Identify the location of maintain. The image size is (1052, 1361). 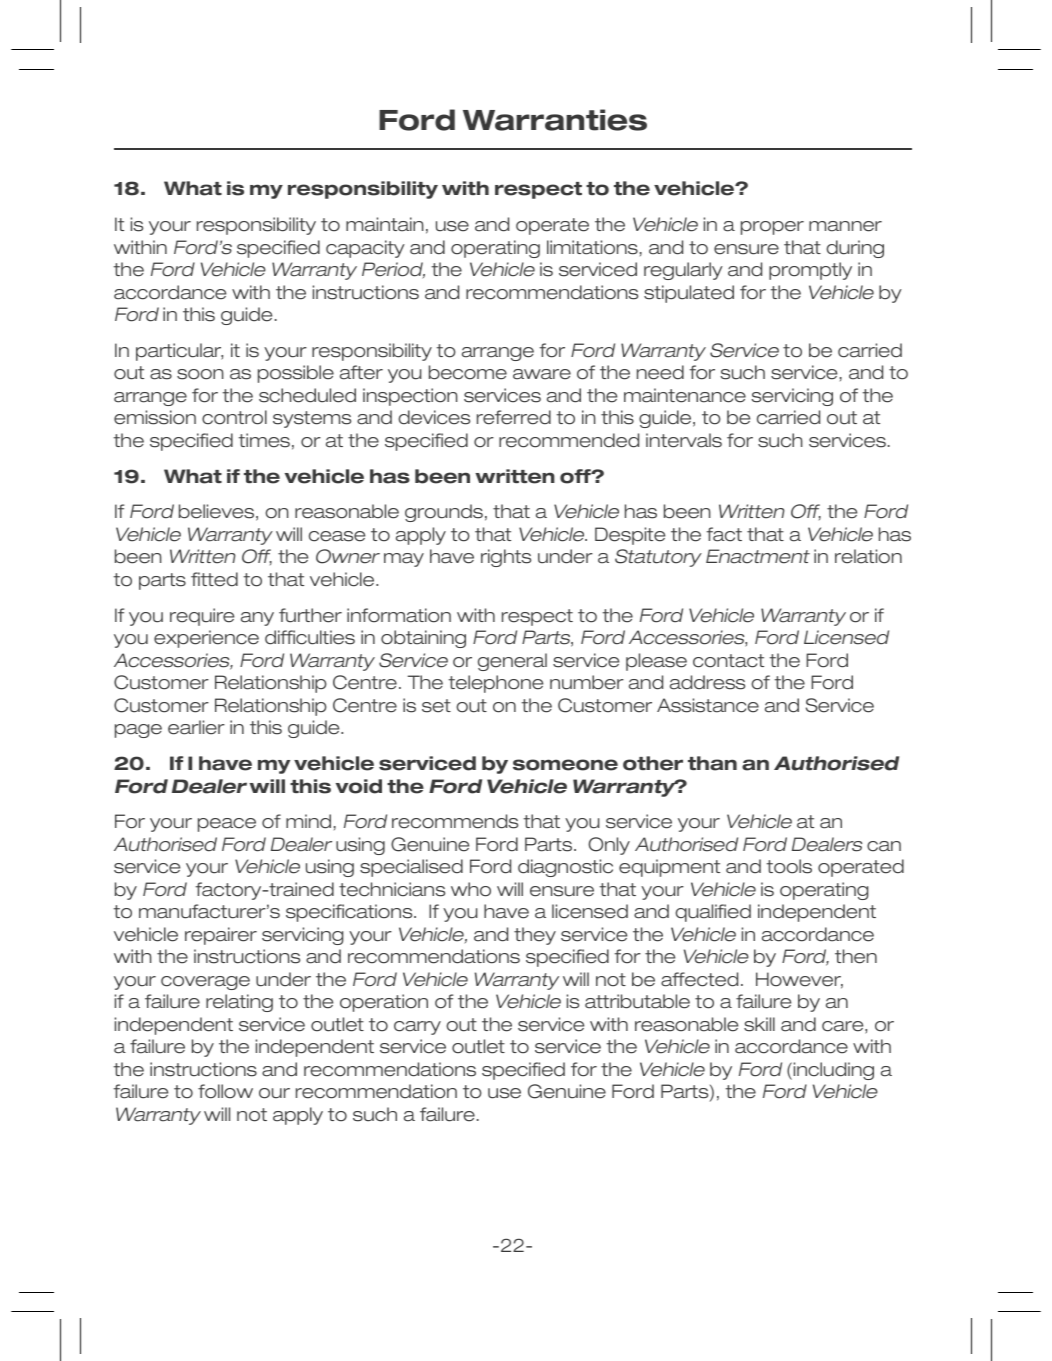
(385, 224).
